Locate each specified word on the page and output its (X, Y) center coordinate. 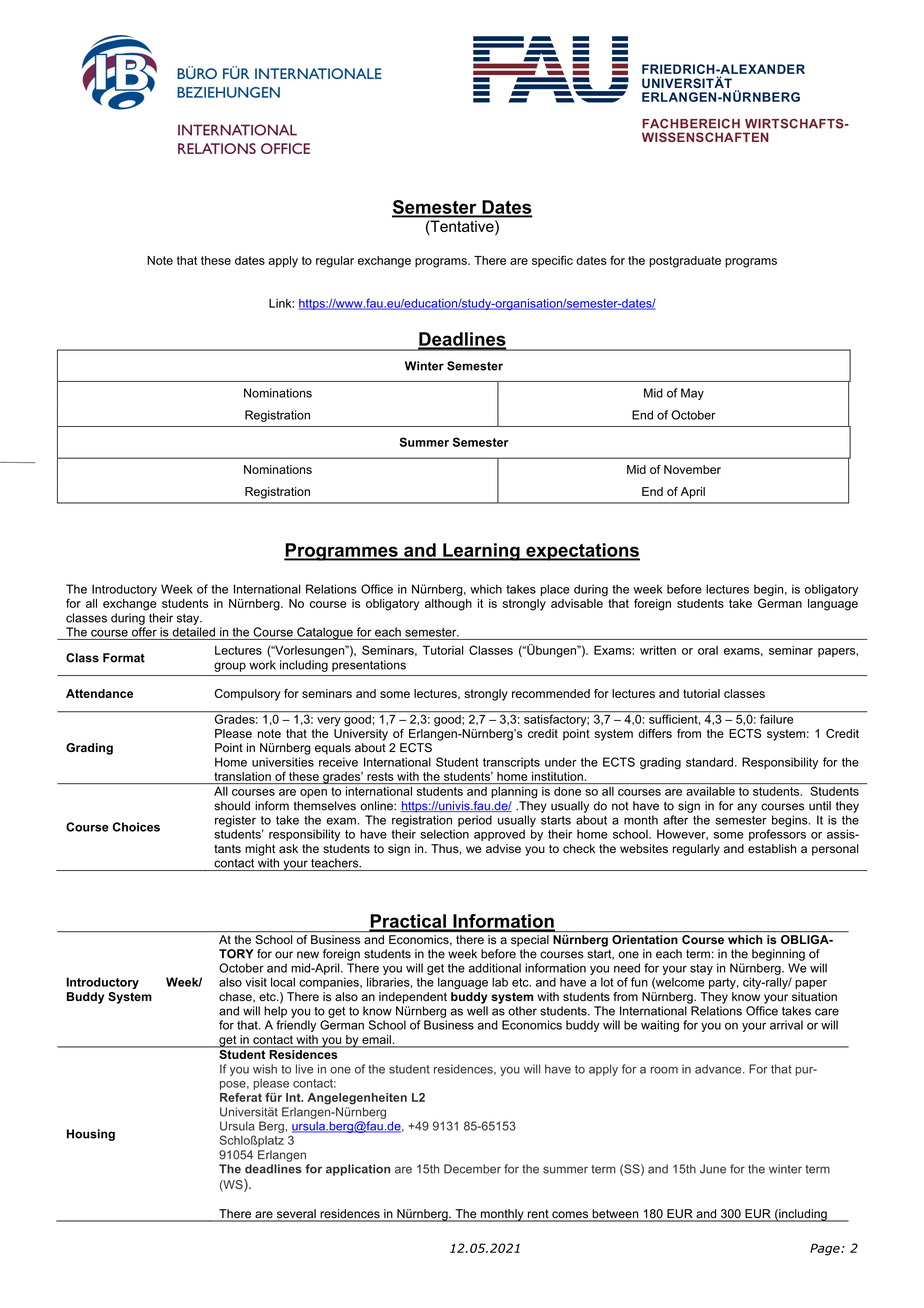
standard (709, 762)
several (296, 1215)
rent (538, 1215)
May (692, 394)
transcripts (511, 763)
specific (552, 261)
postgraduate (685, 262)
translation (242, 776)
